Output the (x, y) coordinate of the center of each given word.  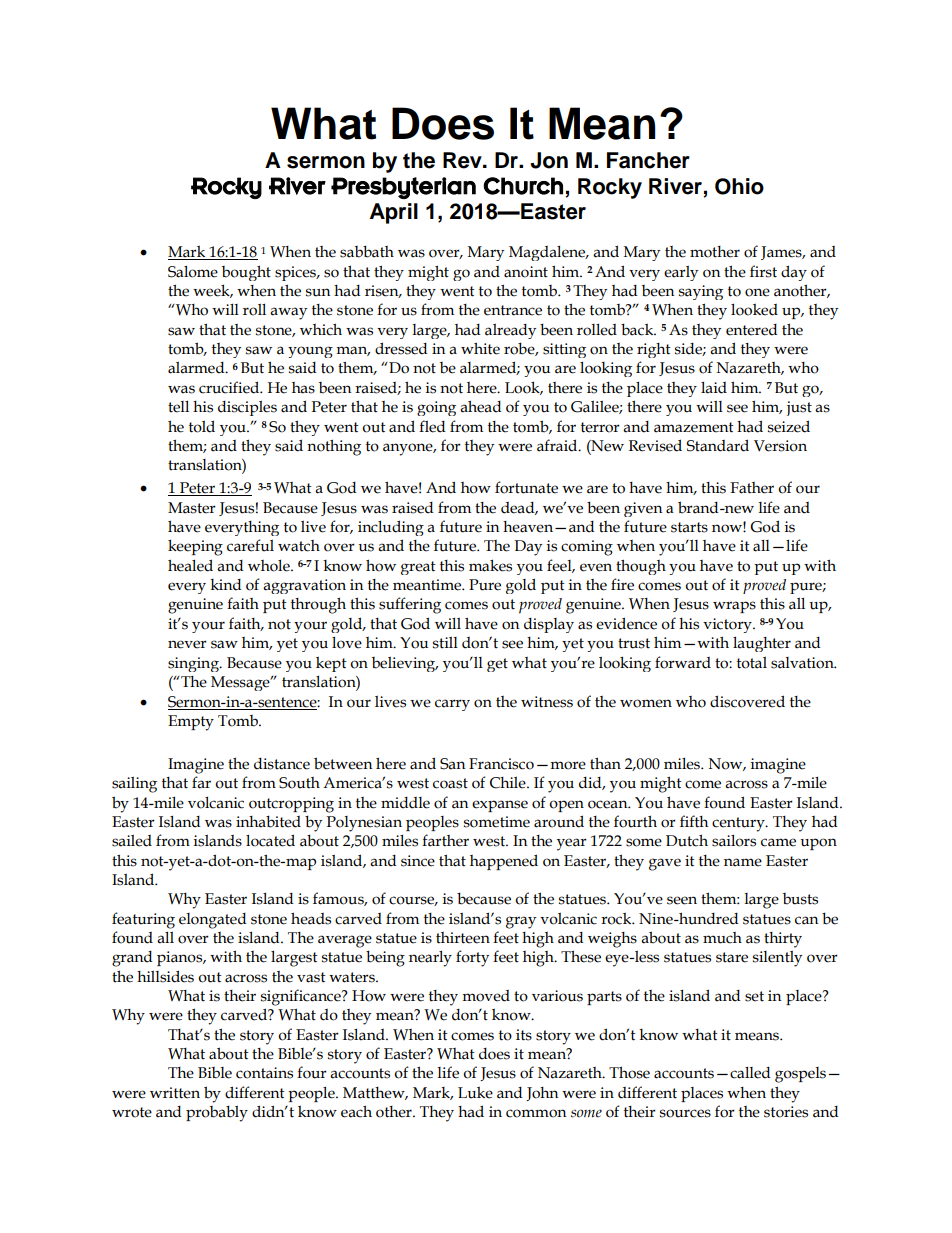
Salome (193, 272)
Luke (475, 1092)
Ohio (739, 186)
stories (786, 1112)
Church (523, 186)
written (175, 1093)
